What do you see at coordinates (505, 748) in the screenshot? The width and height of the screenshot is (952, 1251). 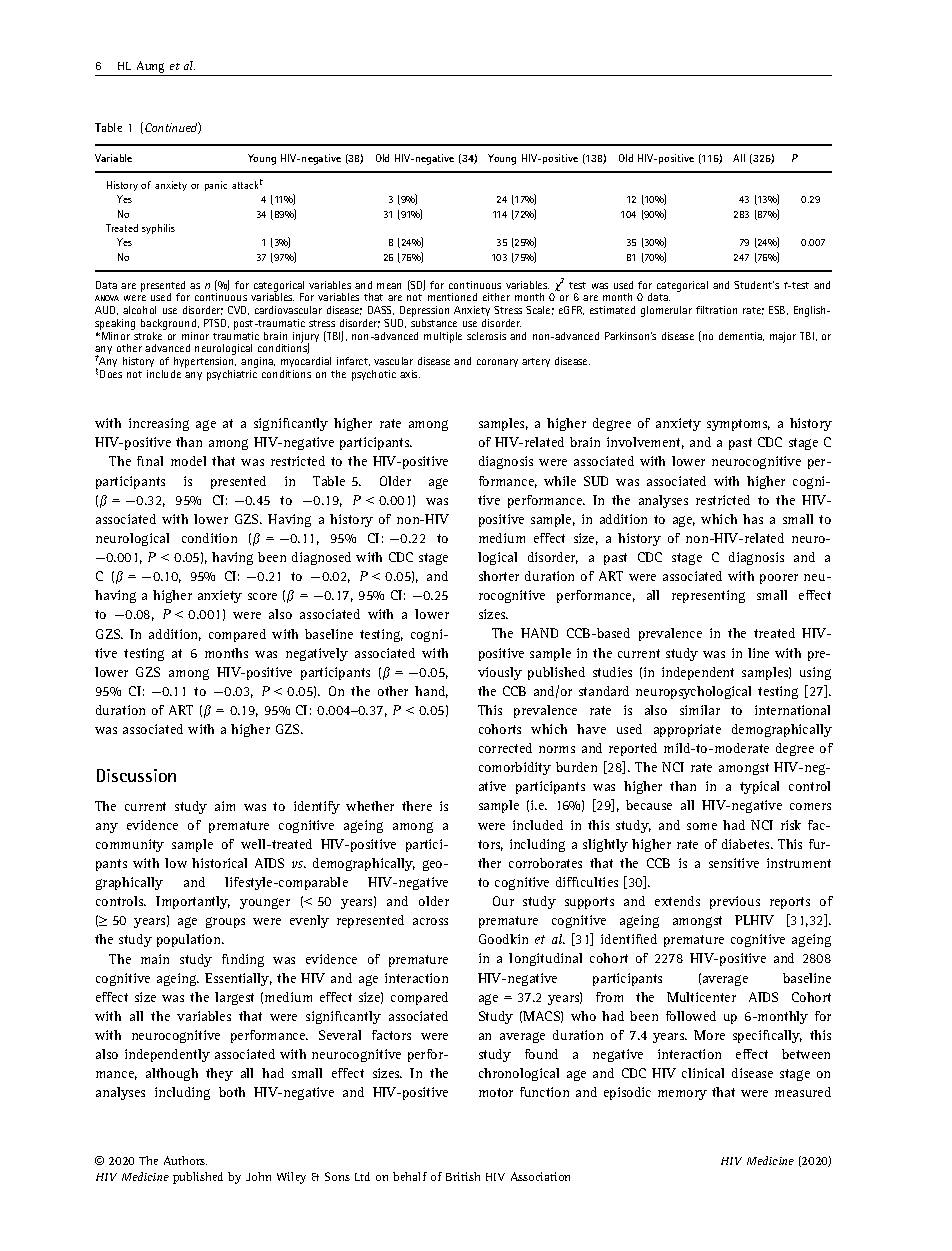 I see `corrected` at bounding box center [505, 748].
